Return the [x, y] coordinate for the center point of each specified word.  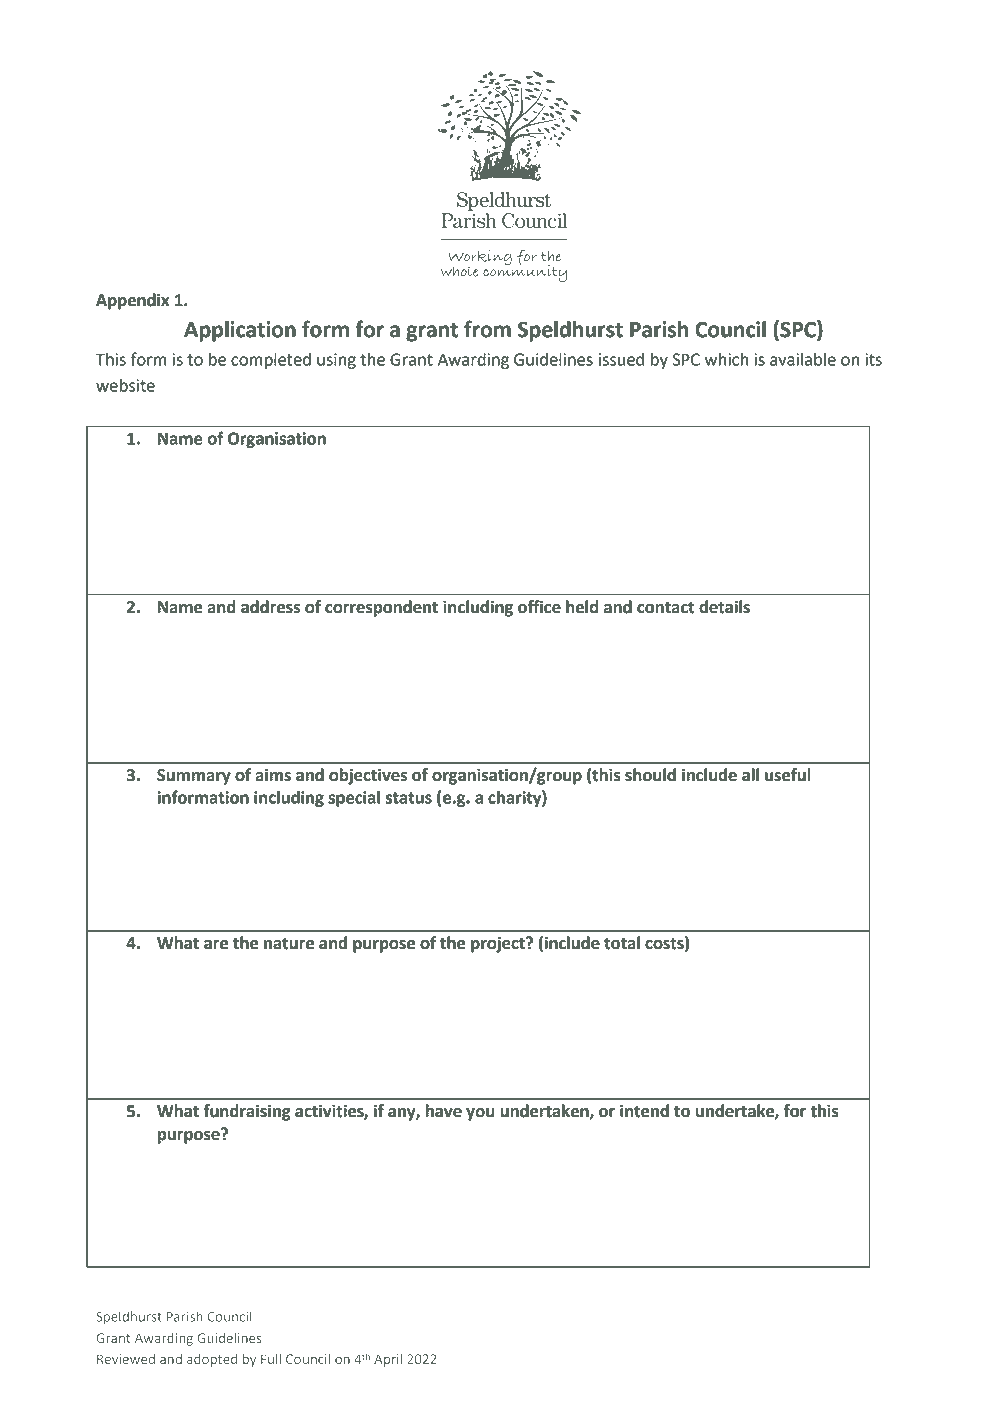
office [539, 607]
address [270, 607]
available [803, 359]
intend [644, 1111]
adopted [212, 1360]
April [388, 1360]
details [724, 607]
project [499, 944]
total [622, 943]
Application [240, 331]
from [487, 329]
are [216, 945]
